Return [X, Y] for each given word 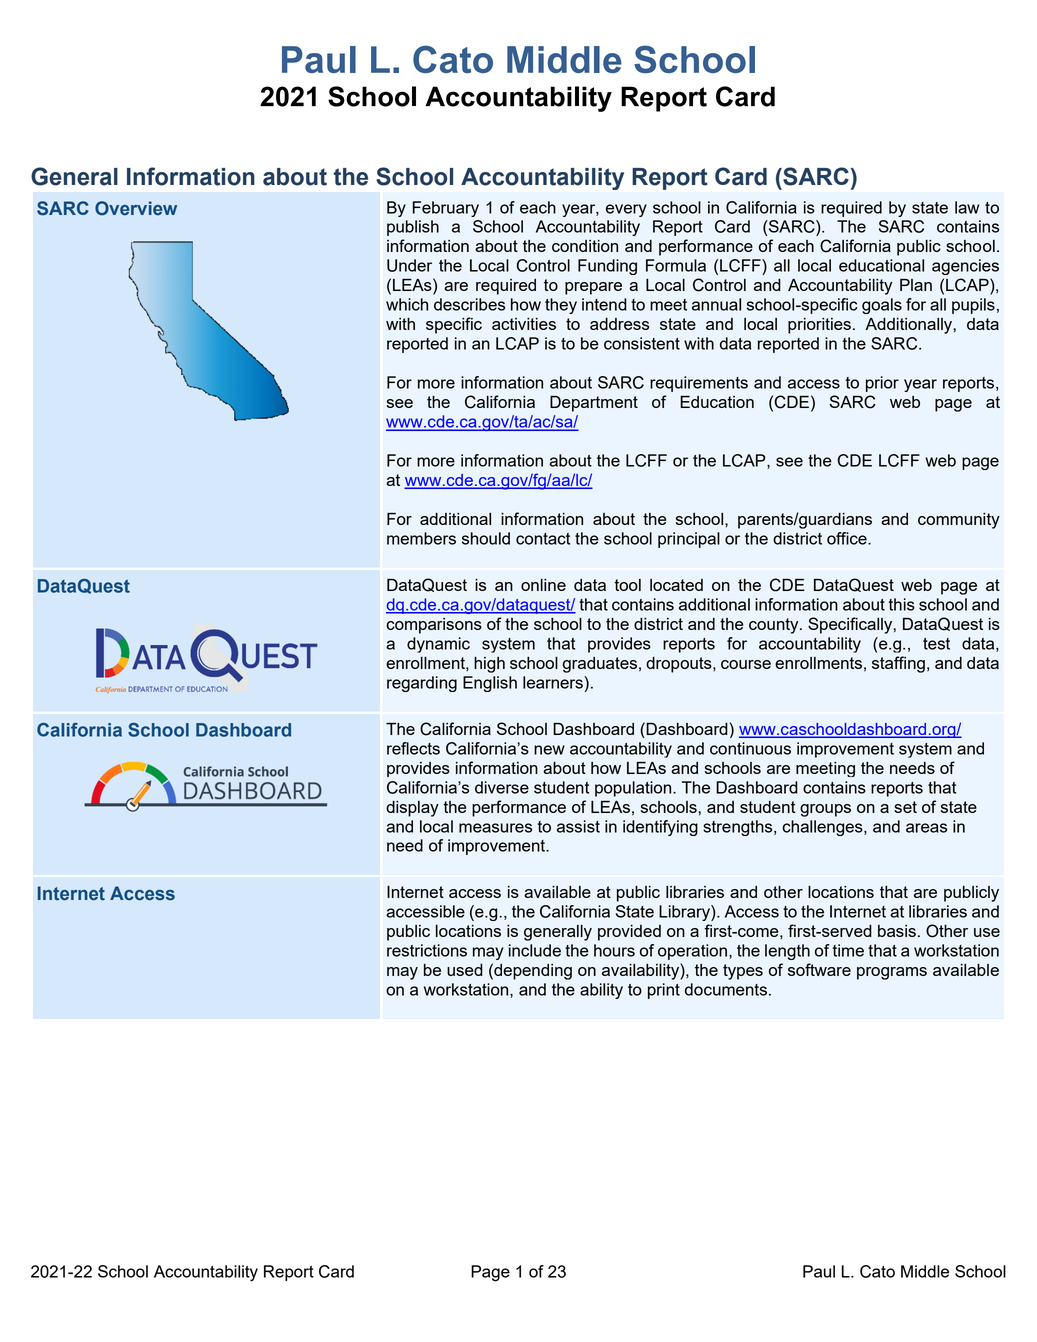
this [902, 604]
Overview [136, 208]
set [905, 807]
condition [585, 246]
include [535, 950]
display [412, 809]
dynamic [438, 645]
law [967, 207]
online [543, 585]
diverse [502, 787]
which [407, 304]
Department [594, 404]
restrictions [427, 950]
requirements [699, 384]
